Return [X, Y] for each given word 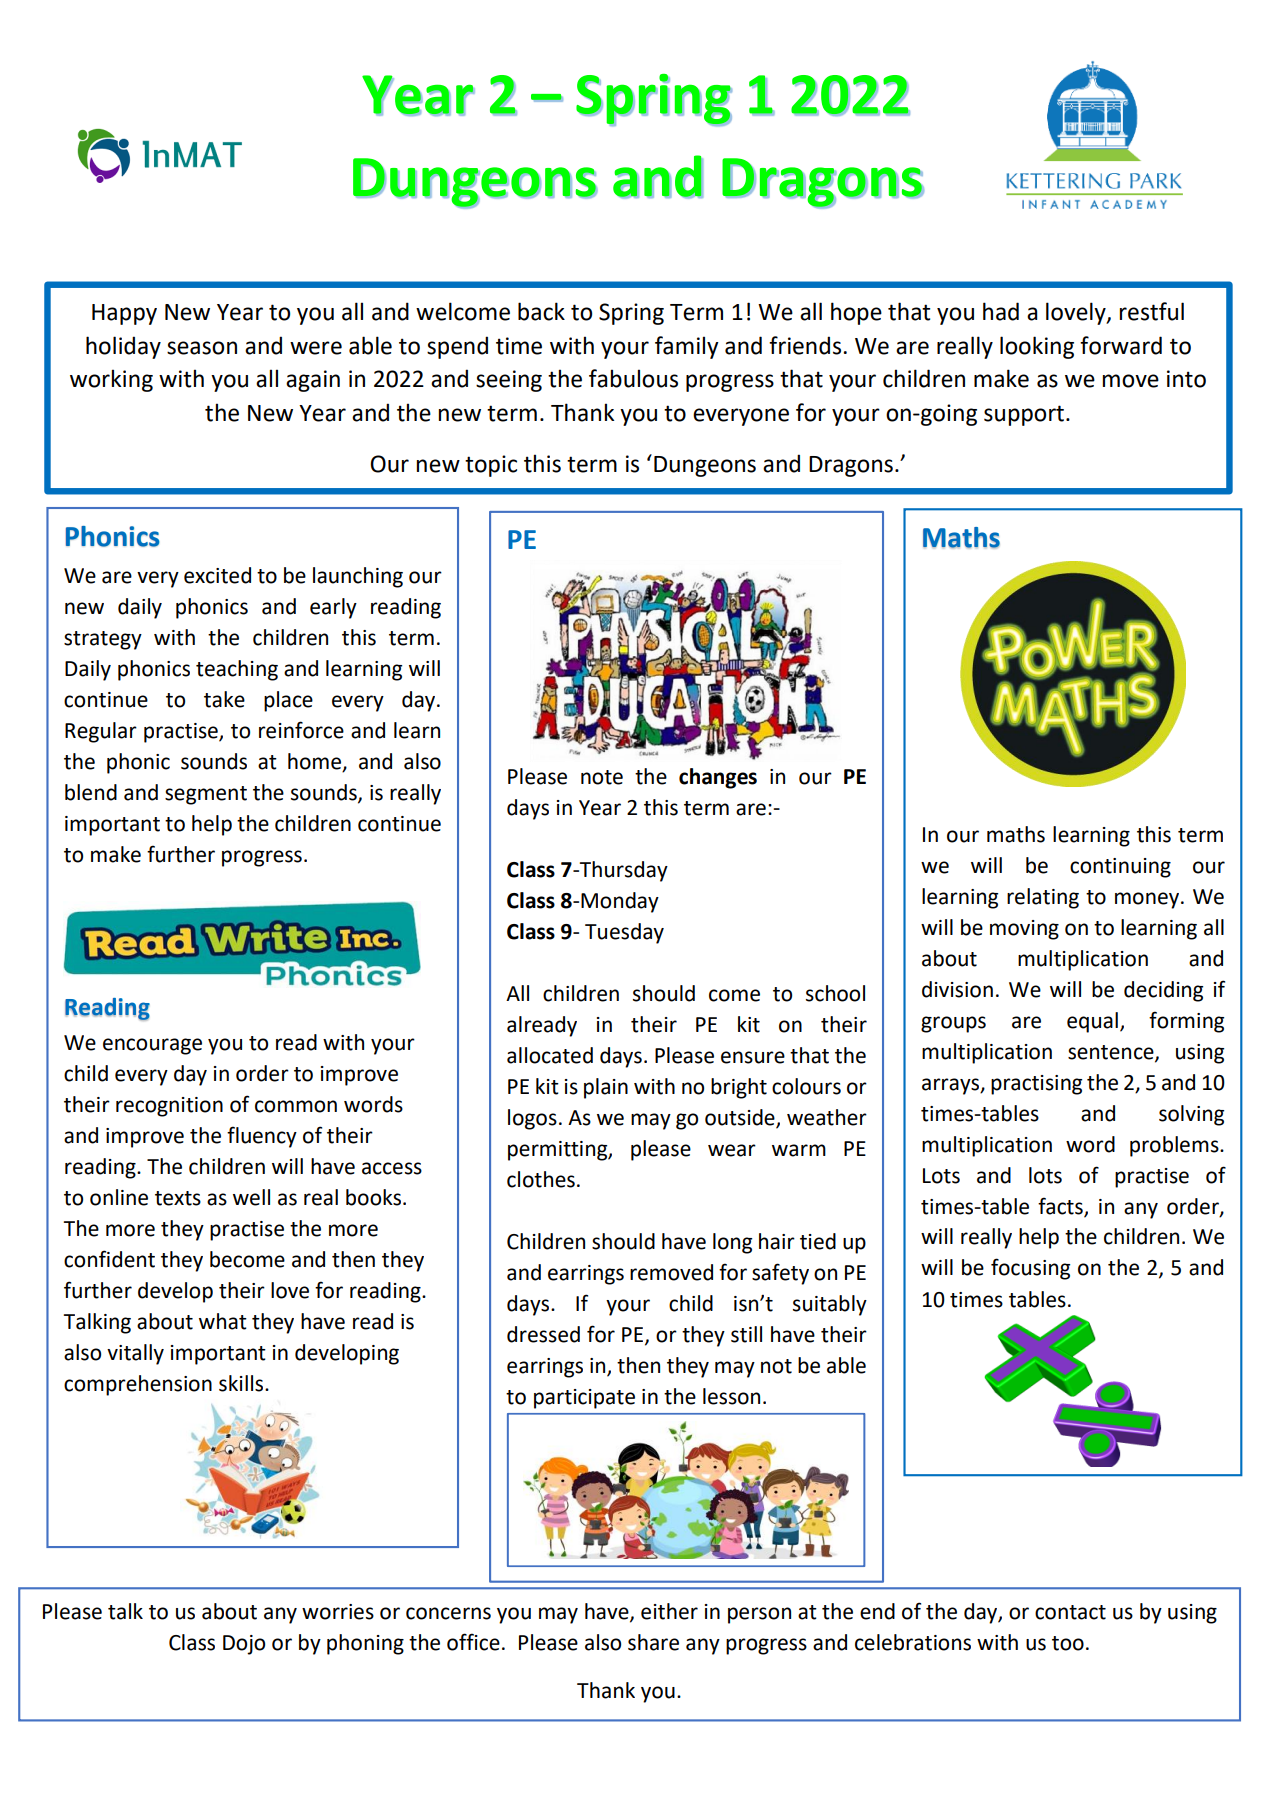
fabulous [633, 378]
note [602, 777]
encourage [152, 1046]
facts [1061, 1206]
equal [1092, 1022]
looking [1037, 347]
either [669, 1611]
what [223, 1321]
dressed [543, 1334]
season [202, 348]
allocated [550, 1055]
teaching [237, 670]
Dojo [244, 1645]
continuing [1120, 868]
